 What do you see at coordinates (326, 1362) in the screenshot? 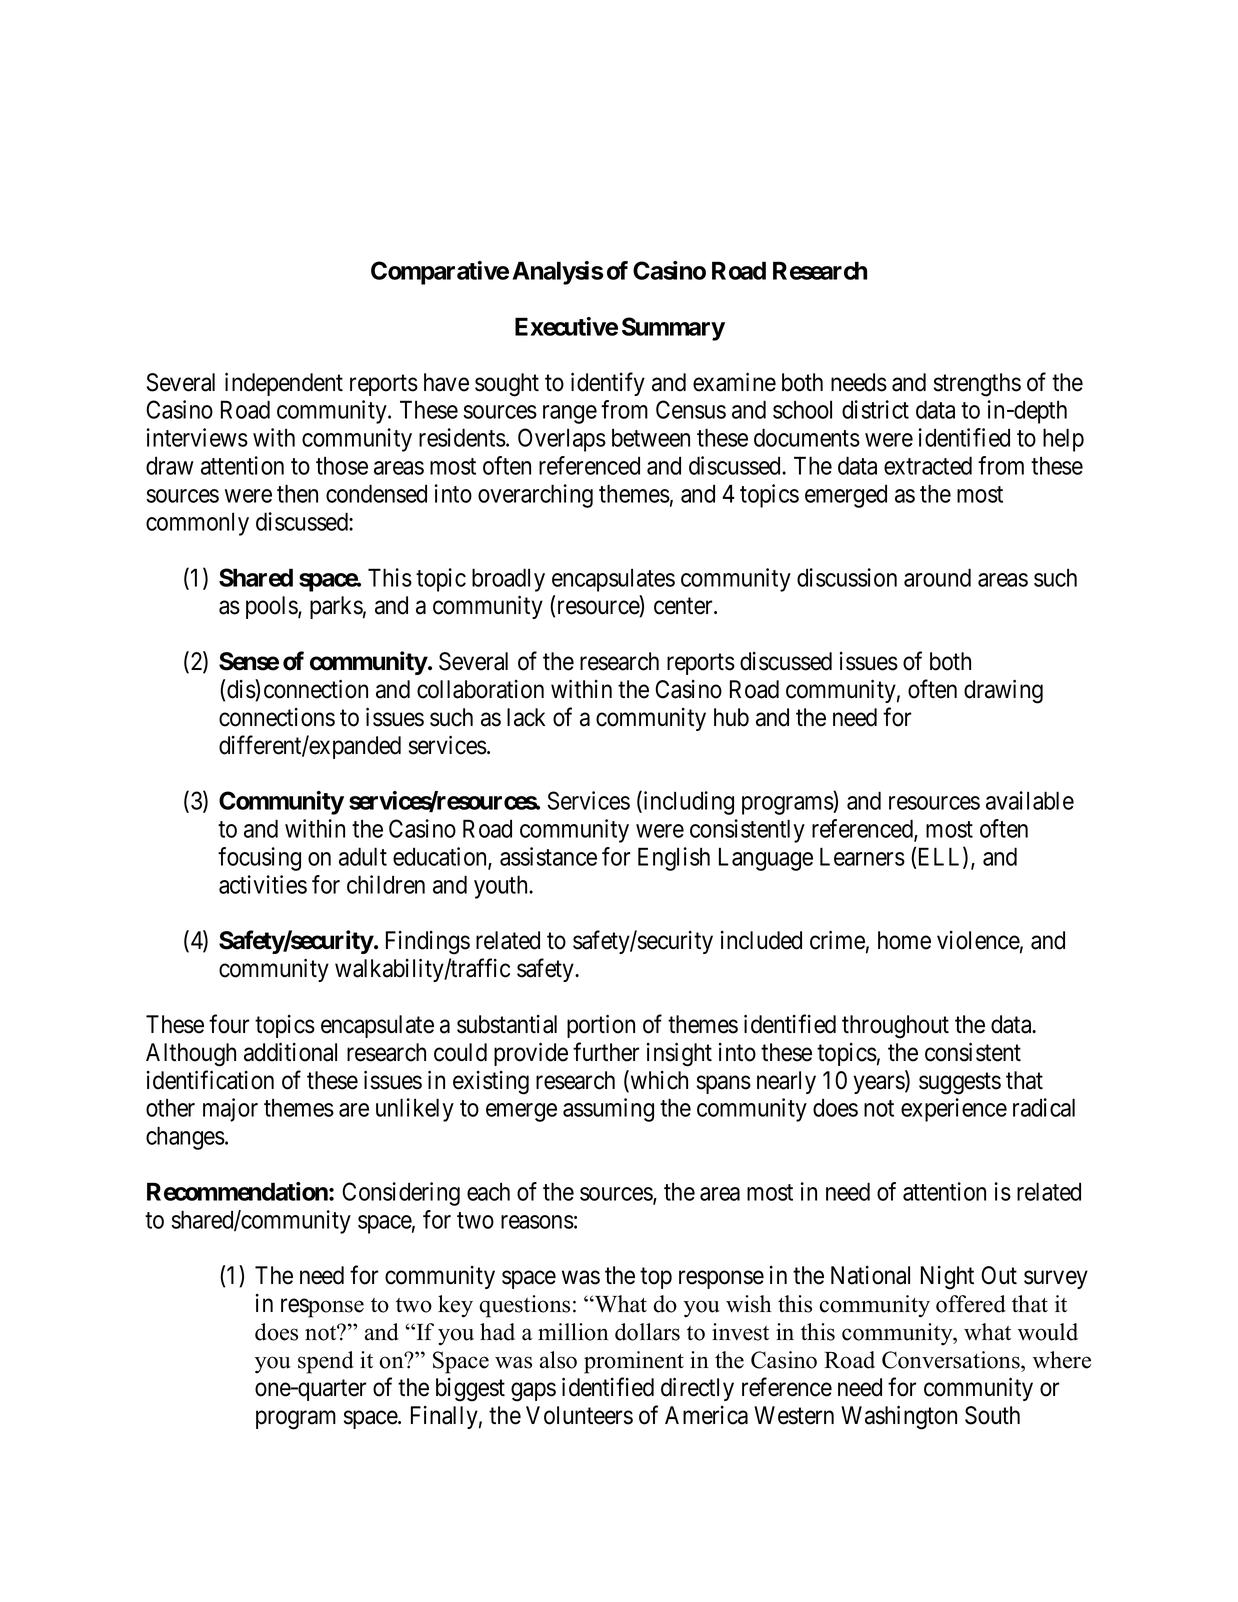
I see `spend` at bounding box center [326, 1362].
